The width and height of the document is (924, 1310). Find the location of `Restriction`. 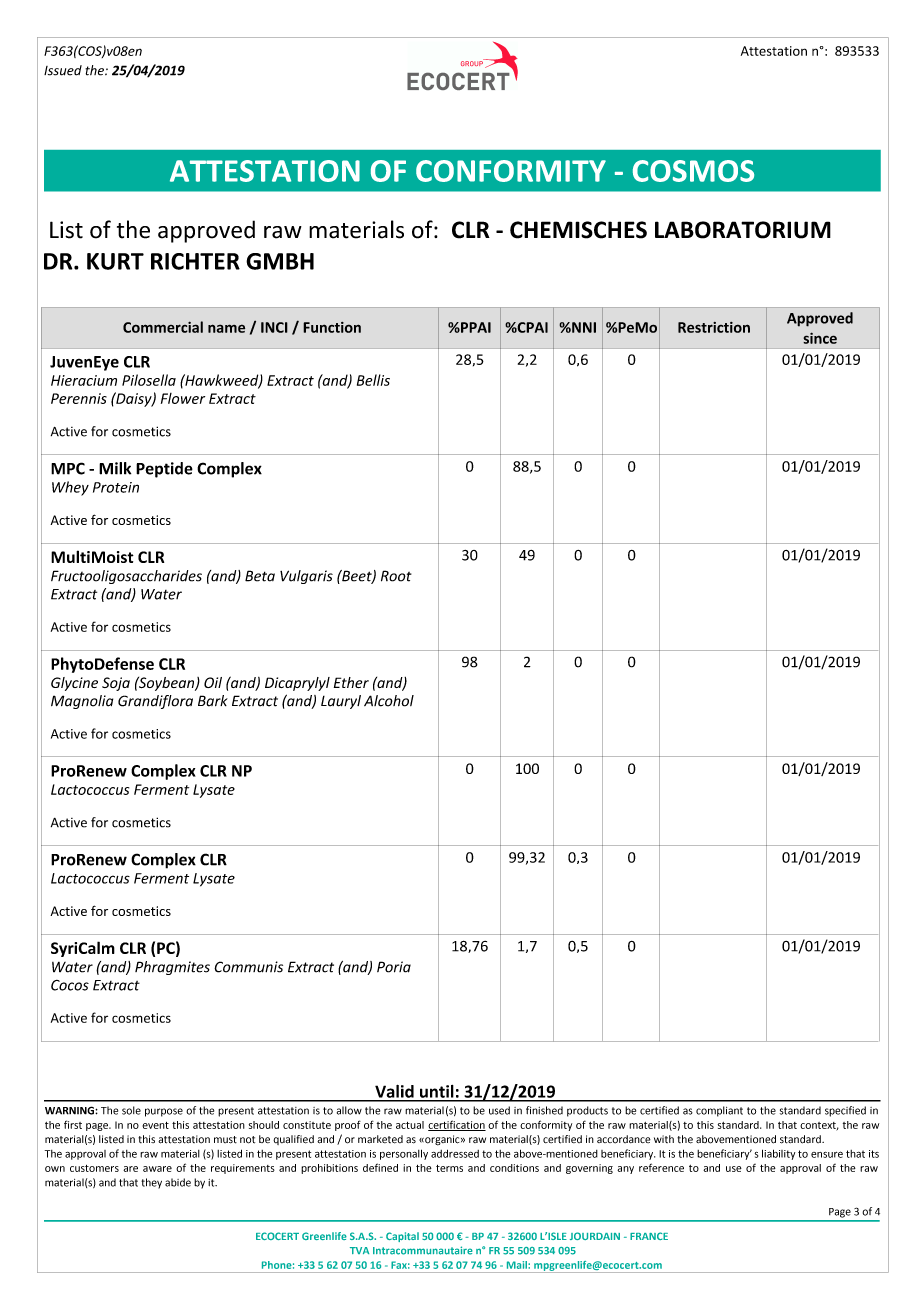

Restriction is located at coordinates (714, 327).
